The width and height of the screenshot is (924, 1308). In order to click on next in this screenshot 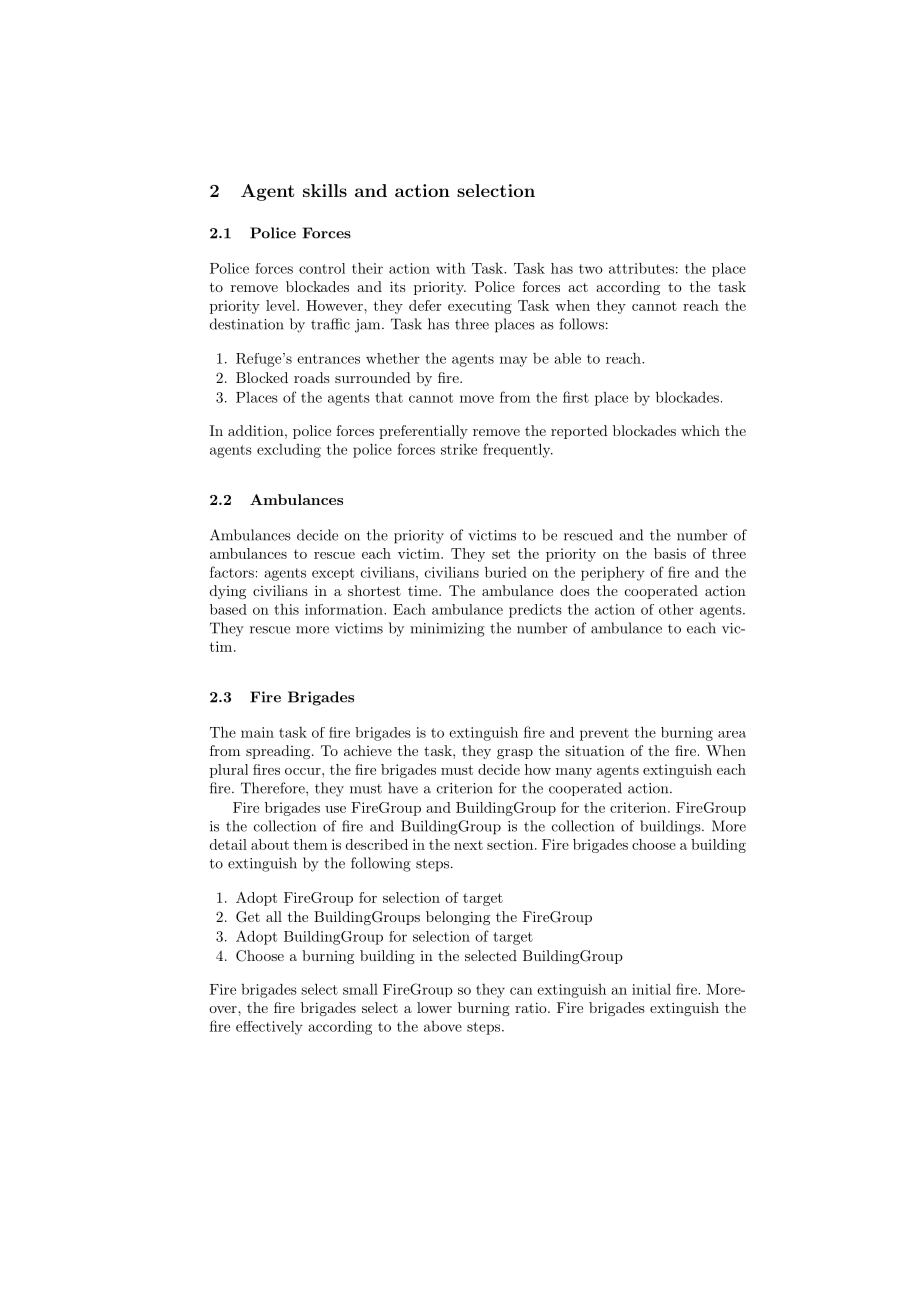, I will do `click(468, 845)`.
